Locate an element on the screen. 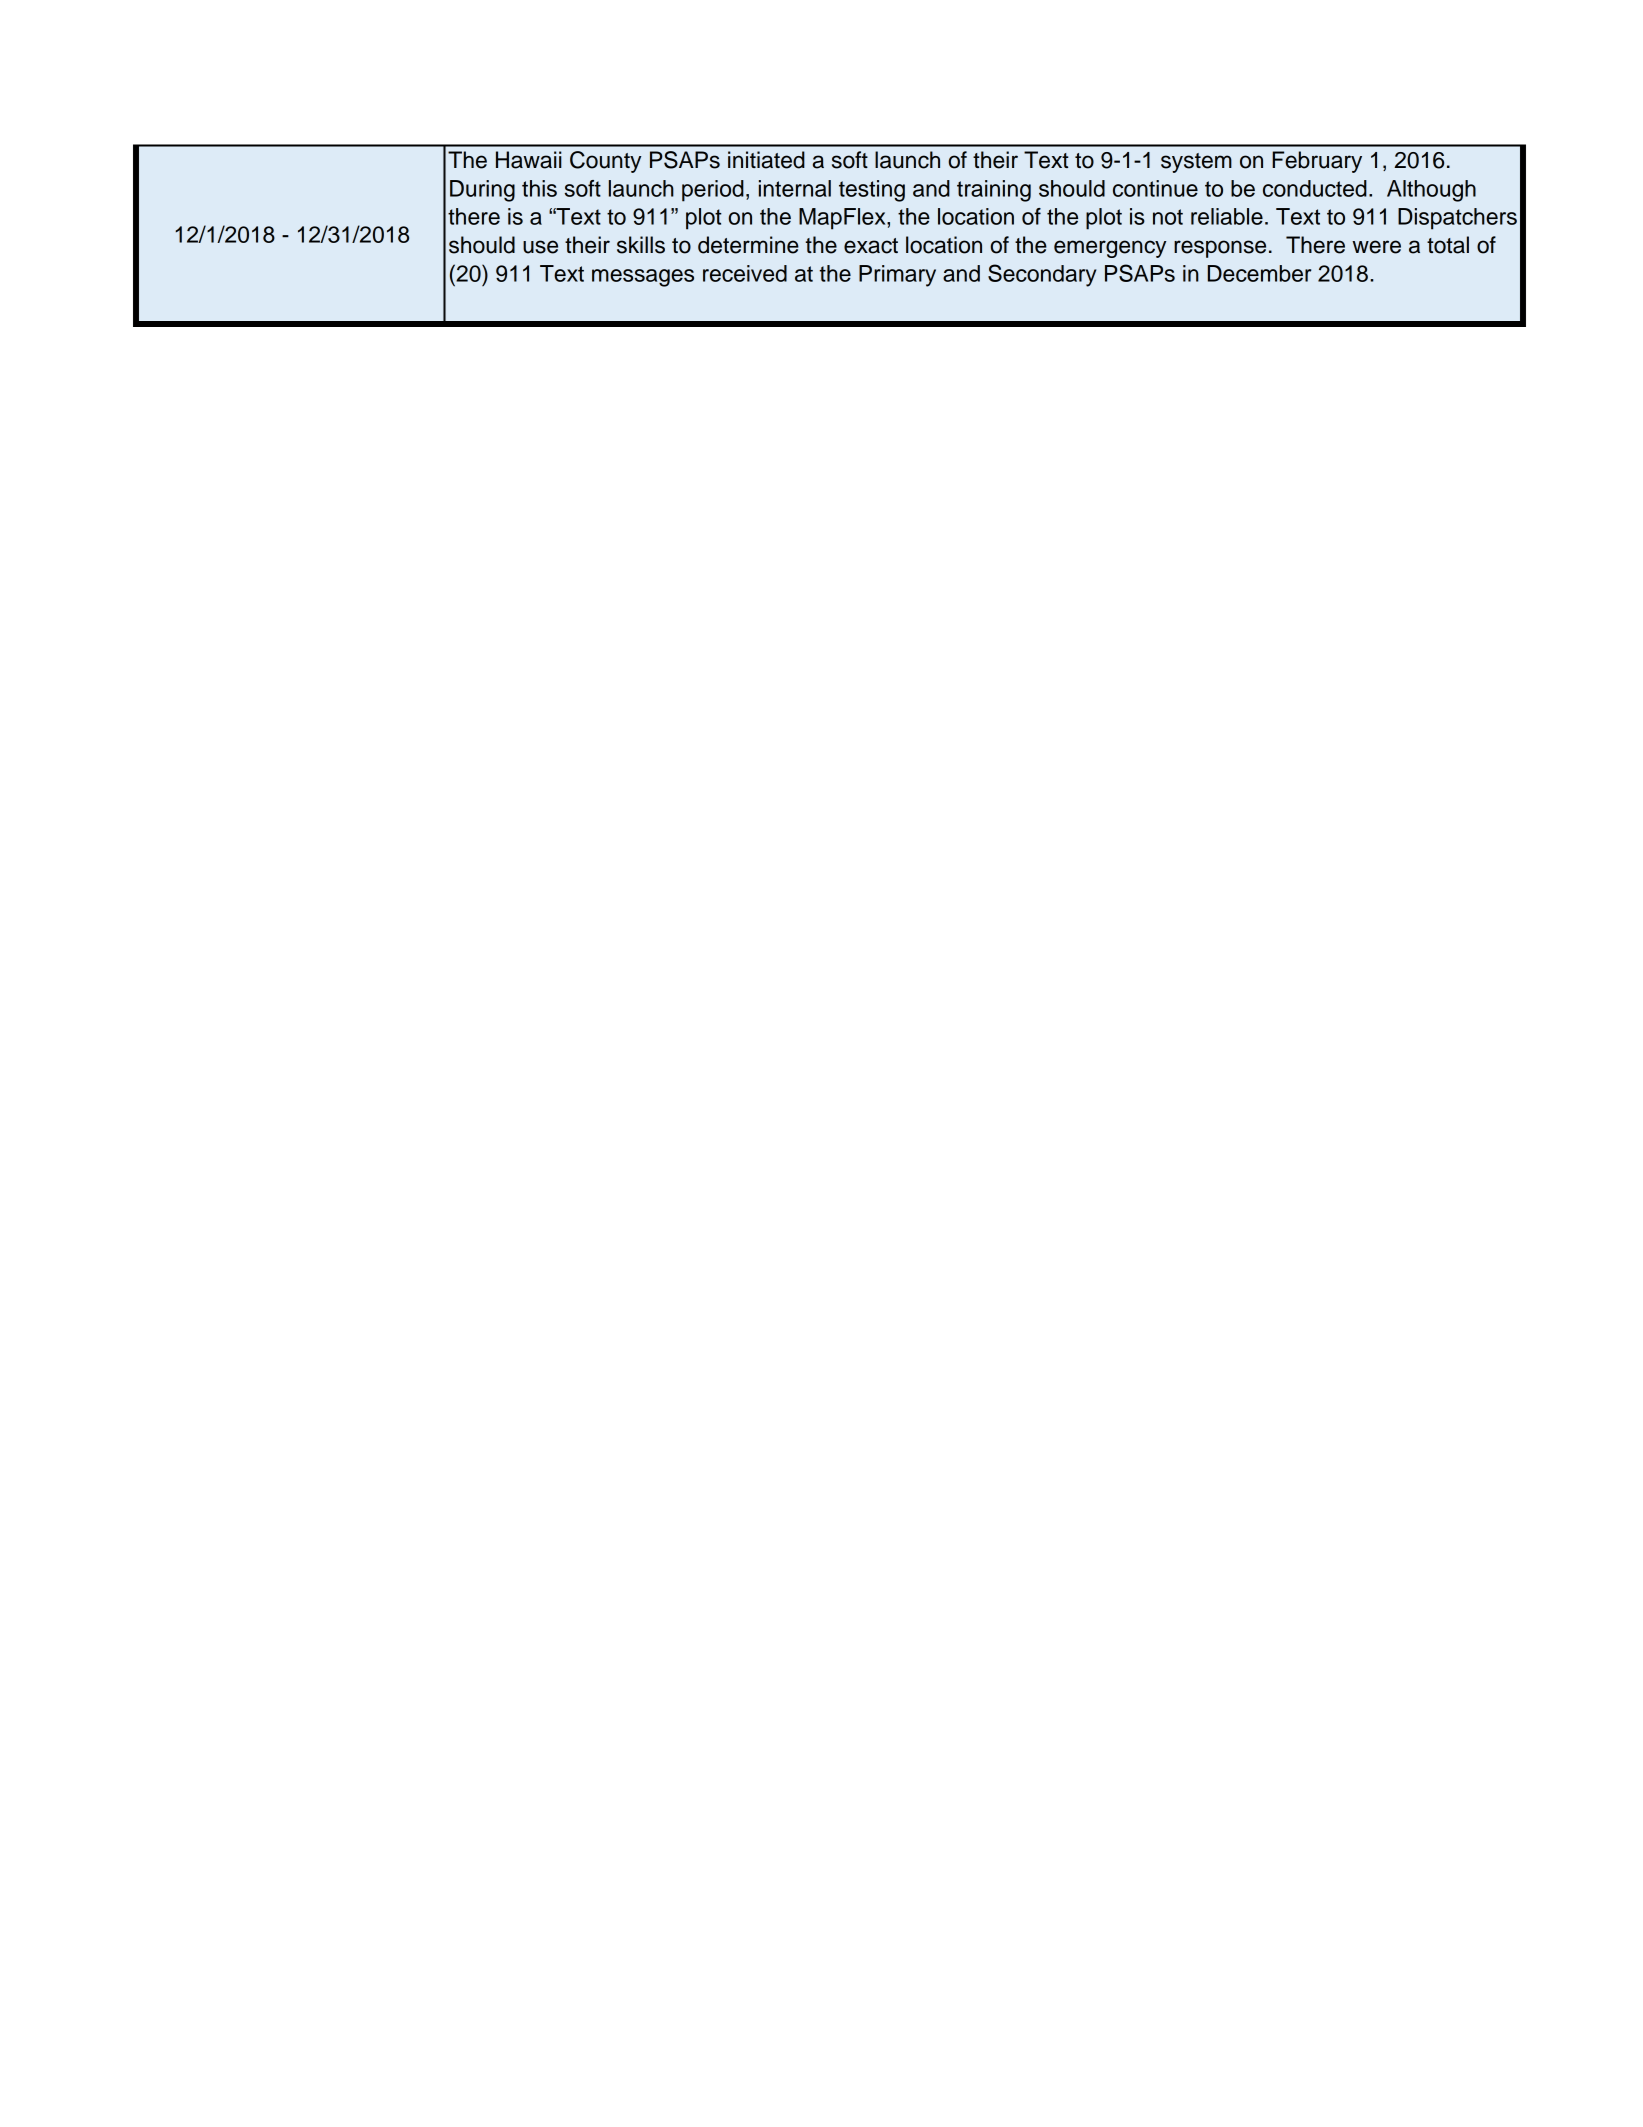 This screenshot has width=1643, height=2127. use is located at coordinates (540, 247).
